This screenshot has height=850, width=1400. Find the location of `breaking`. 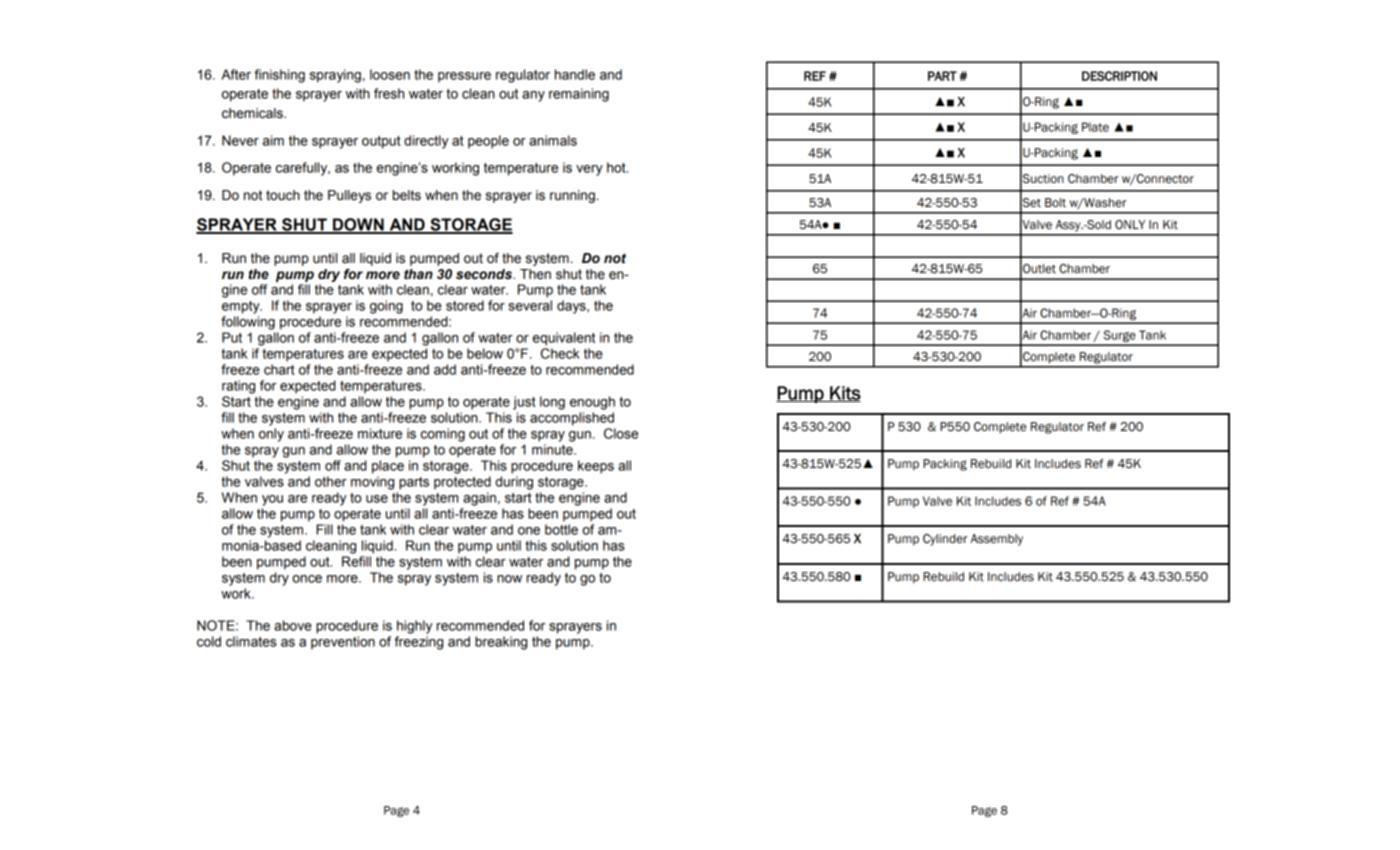

breaking is located at coordinates (501, 643).
